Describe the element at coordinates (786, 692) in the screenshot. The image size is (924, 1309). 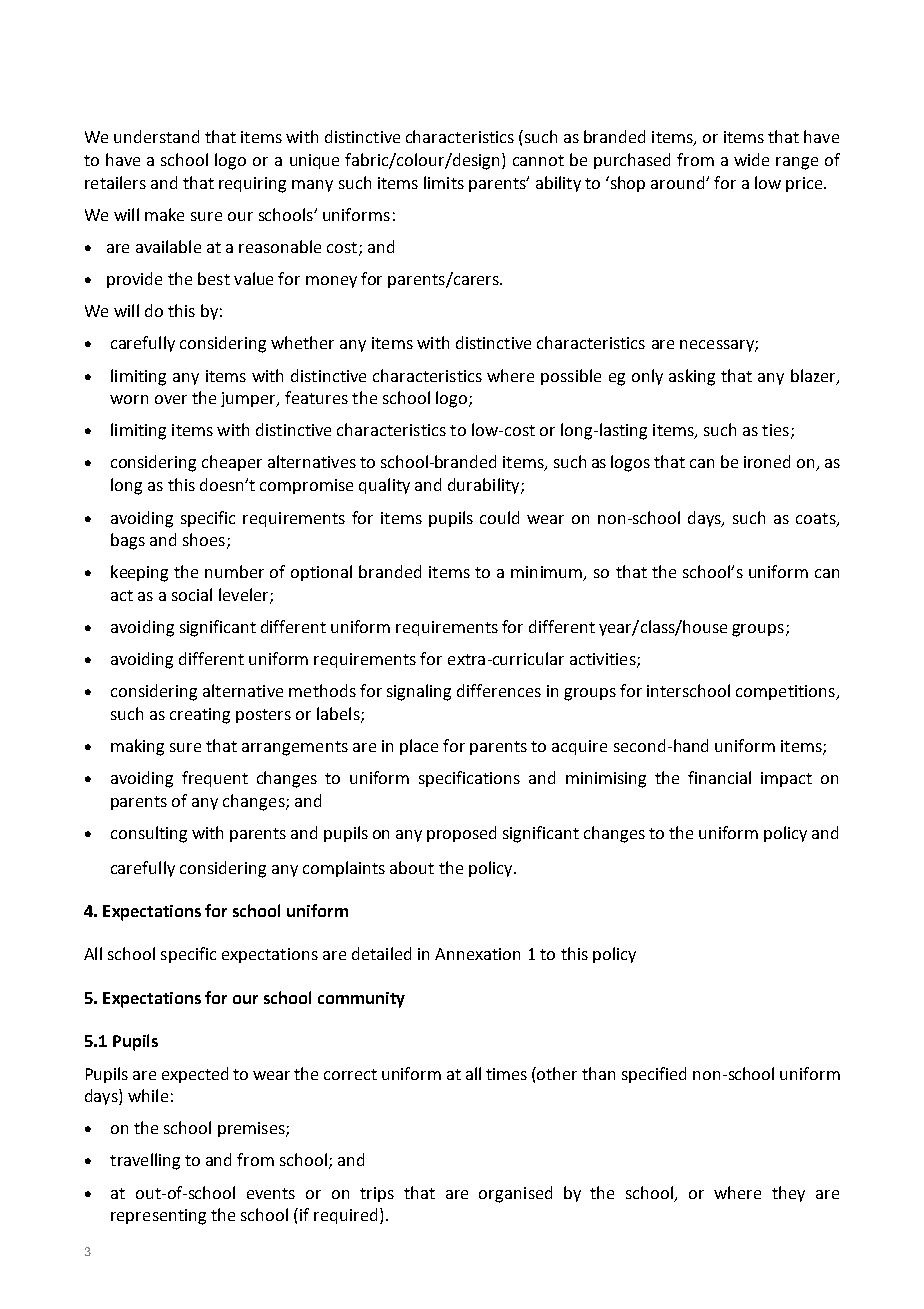
I see `competitions` at that location.
